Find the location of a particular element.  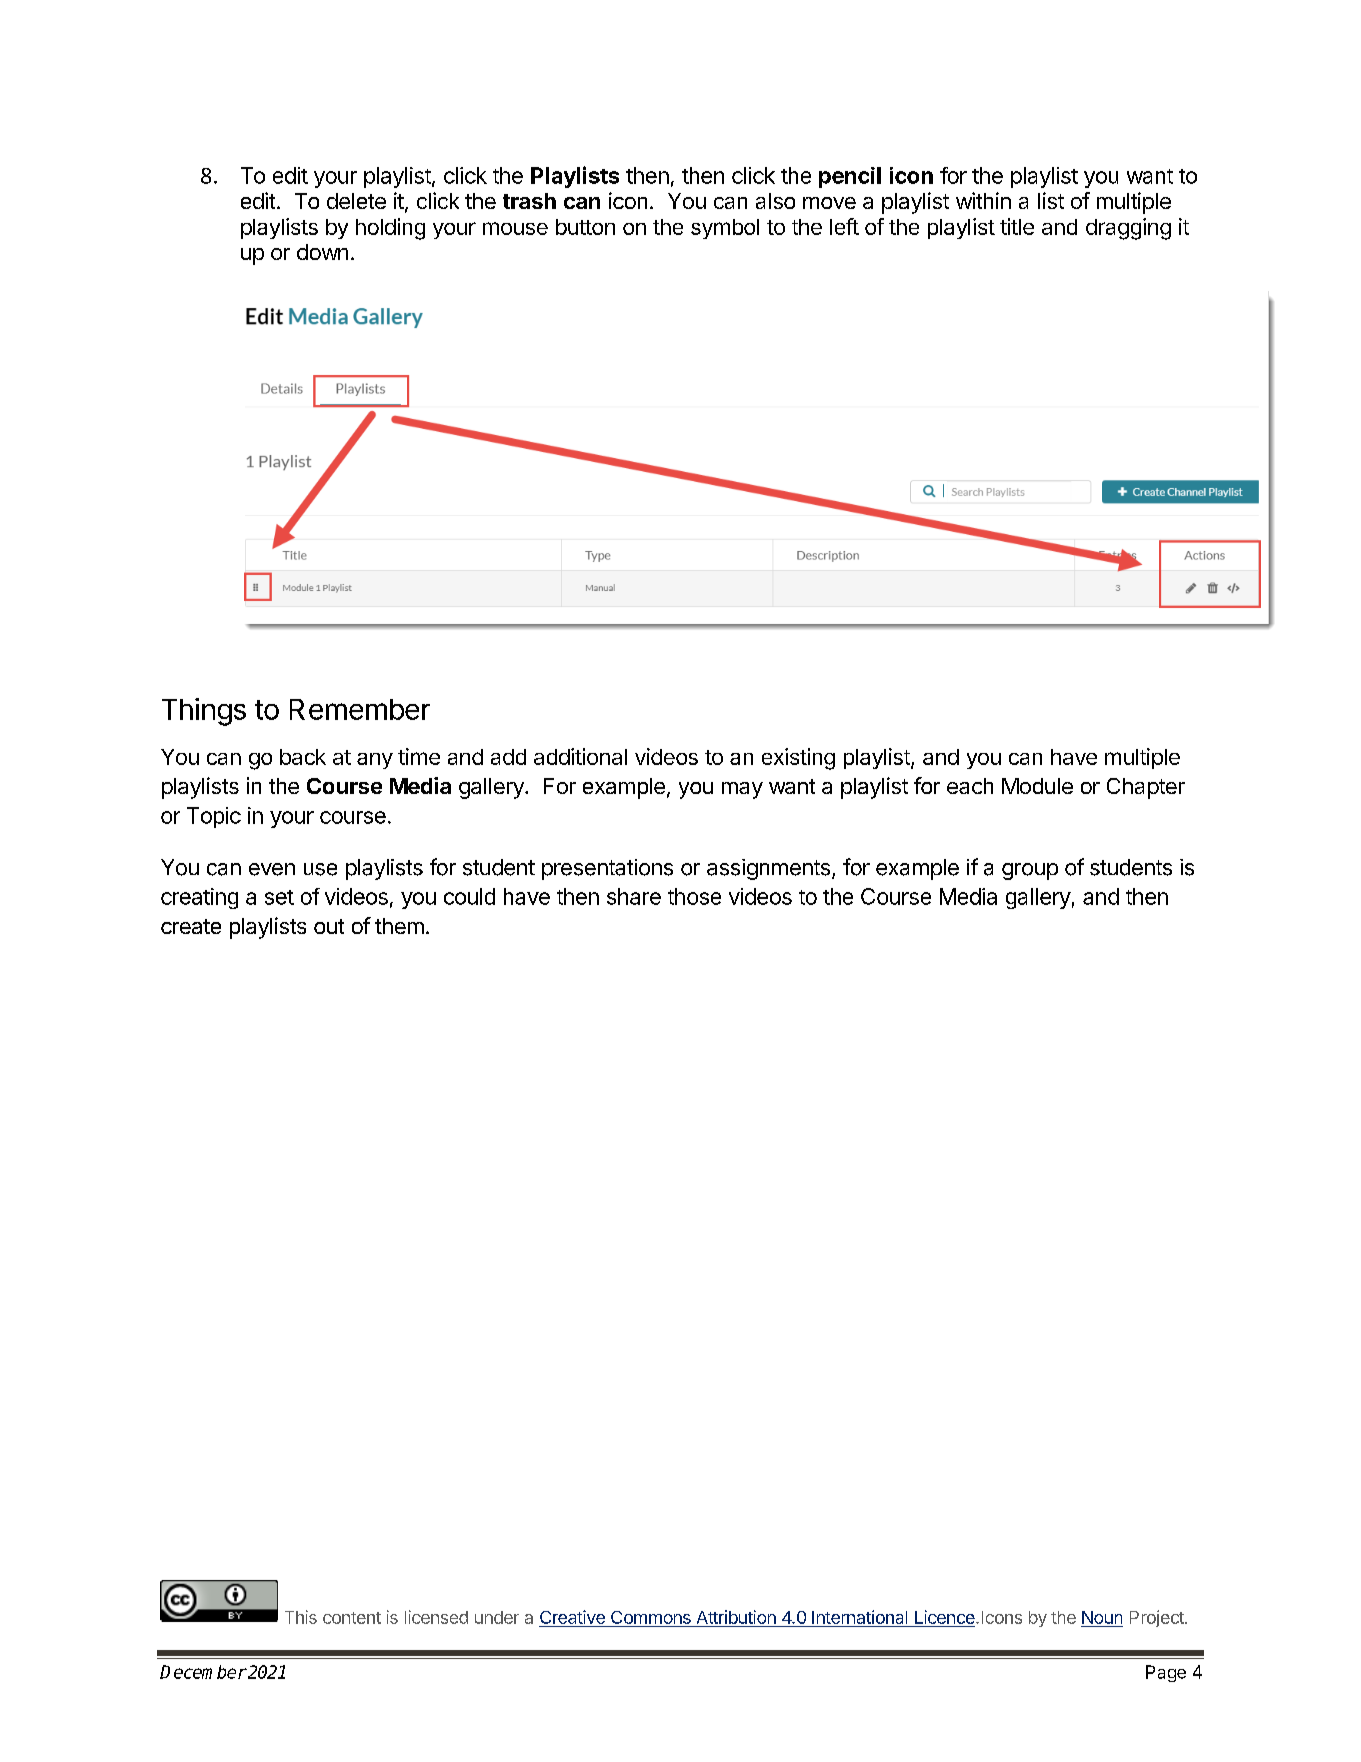

down is located at coordinates (322, 252).
